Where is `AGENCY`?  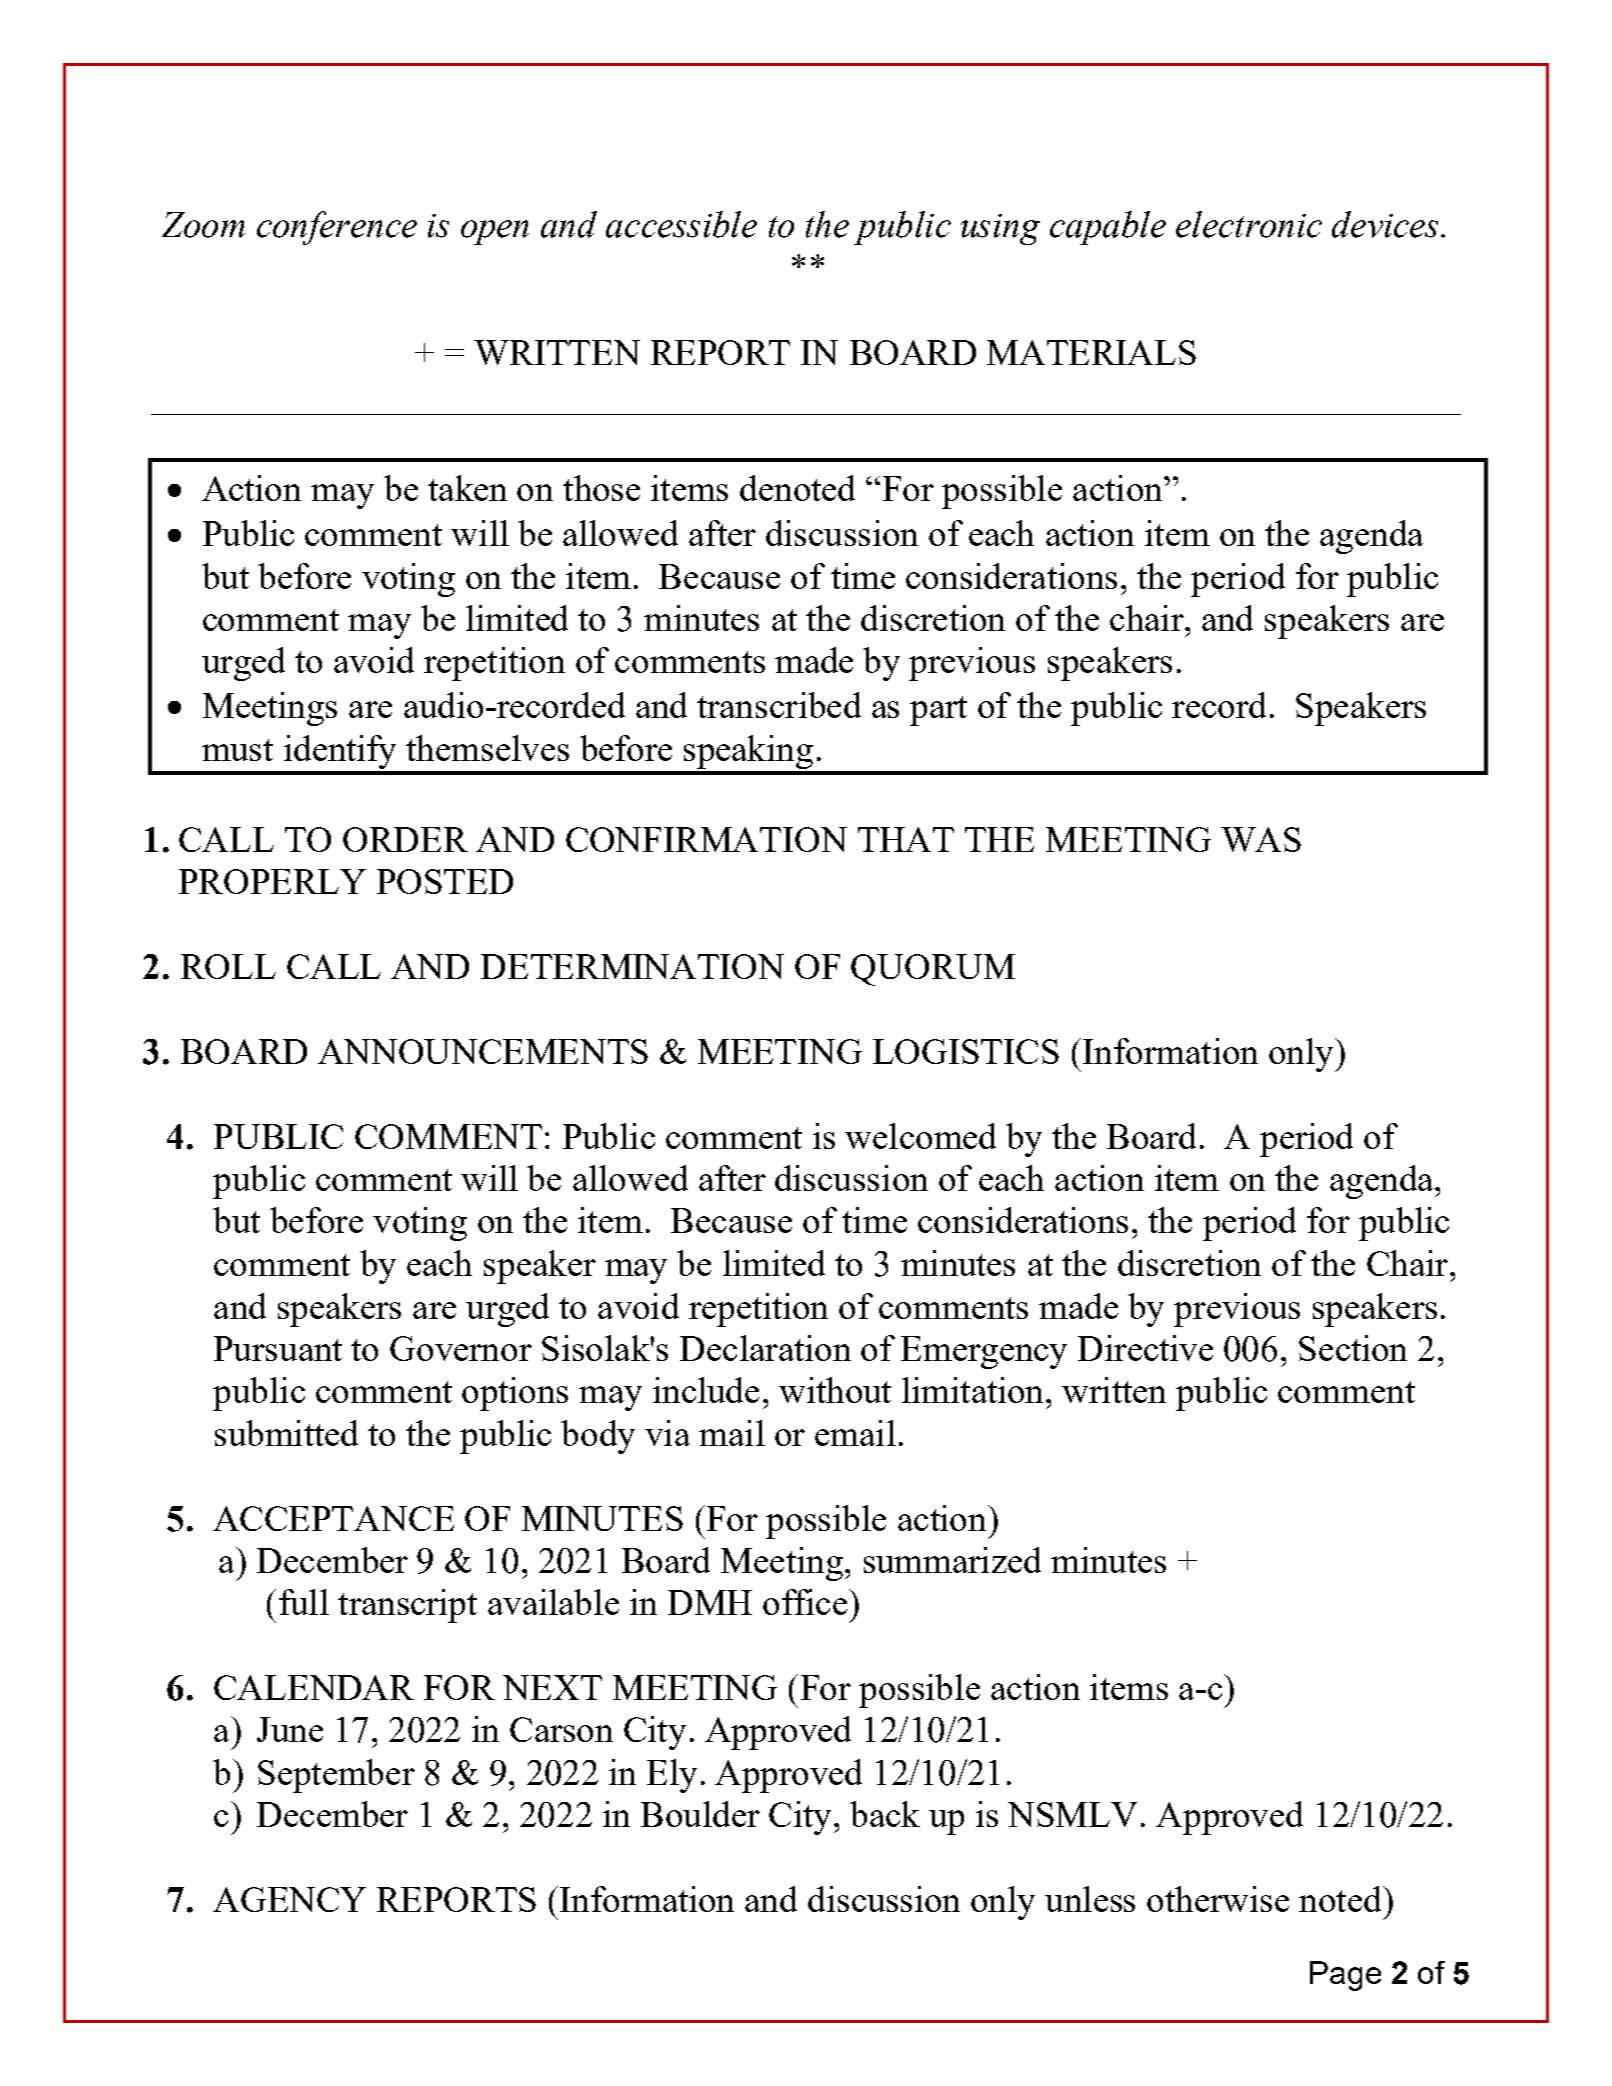
AGENCY is located at coordinates (289, 1899).
